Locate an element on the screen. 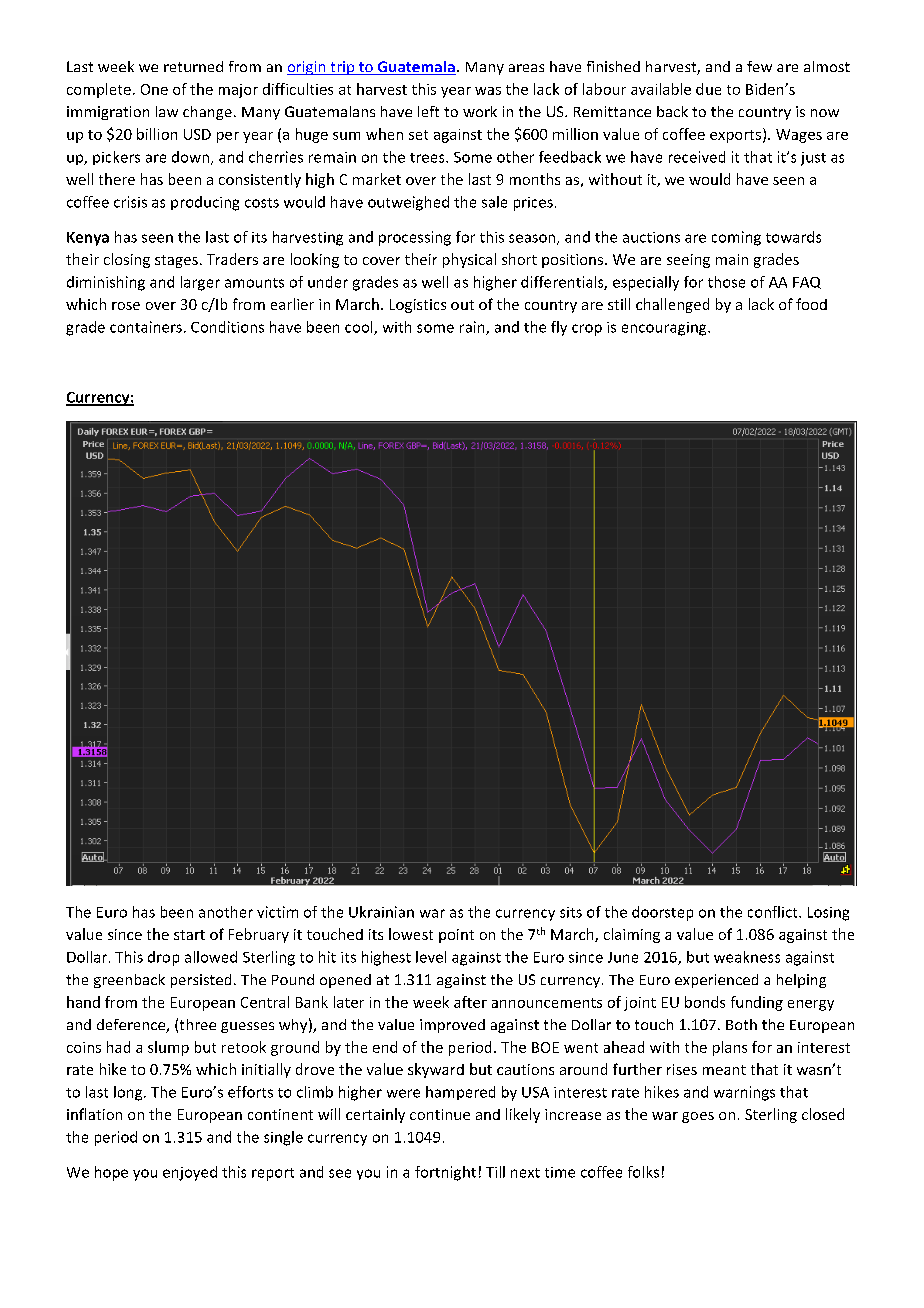 Image resolution: width=924 pixels, height=1308 pixels. law is located at coordinates (167, 111).
